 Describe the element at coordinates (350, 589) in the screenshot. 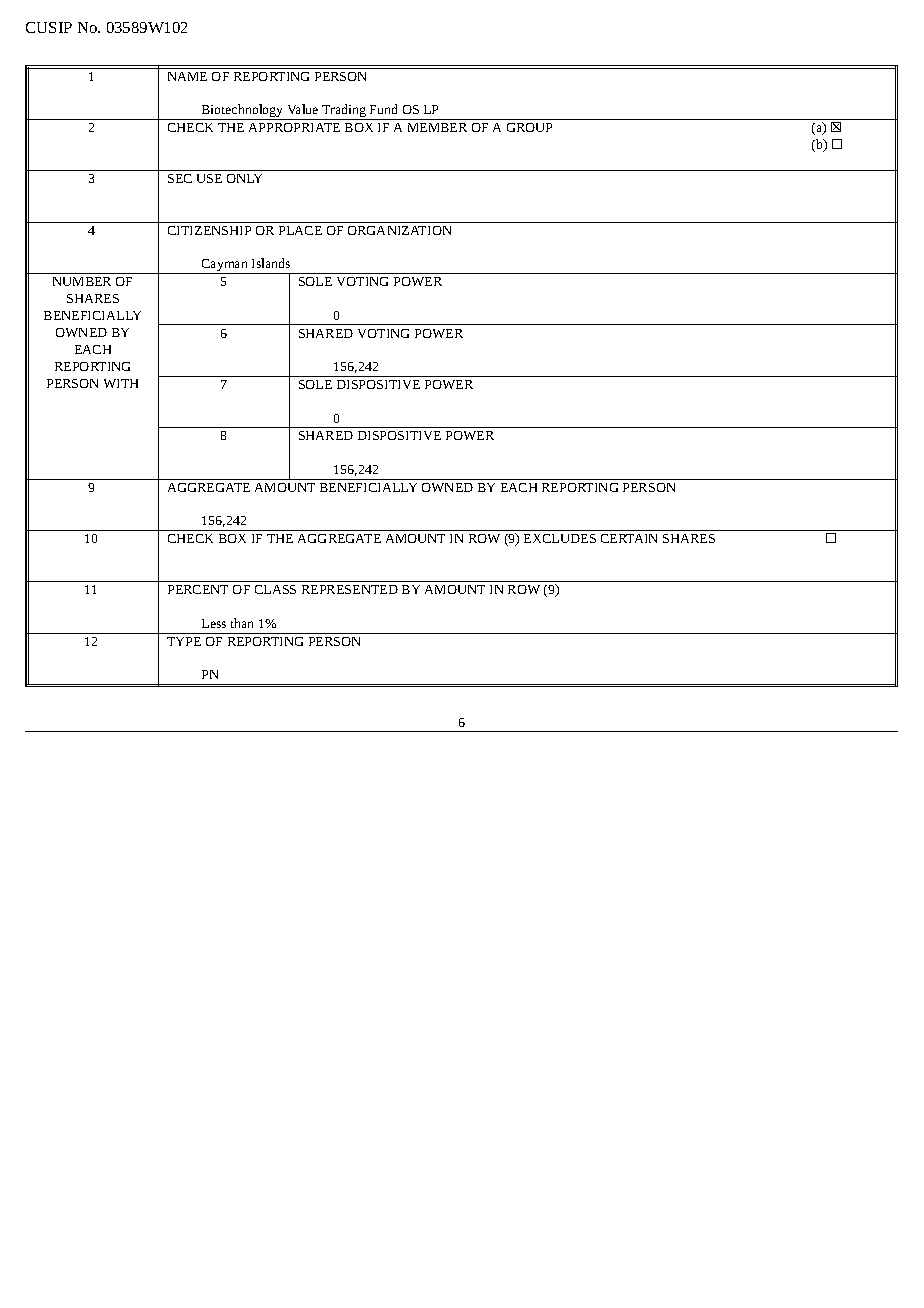

I see `REPRESENTED` at that location.
